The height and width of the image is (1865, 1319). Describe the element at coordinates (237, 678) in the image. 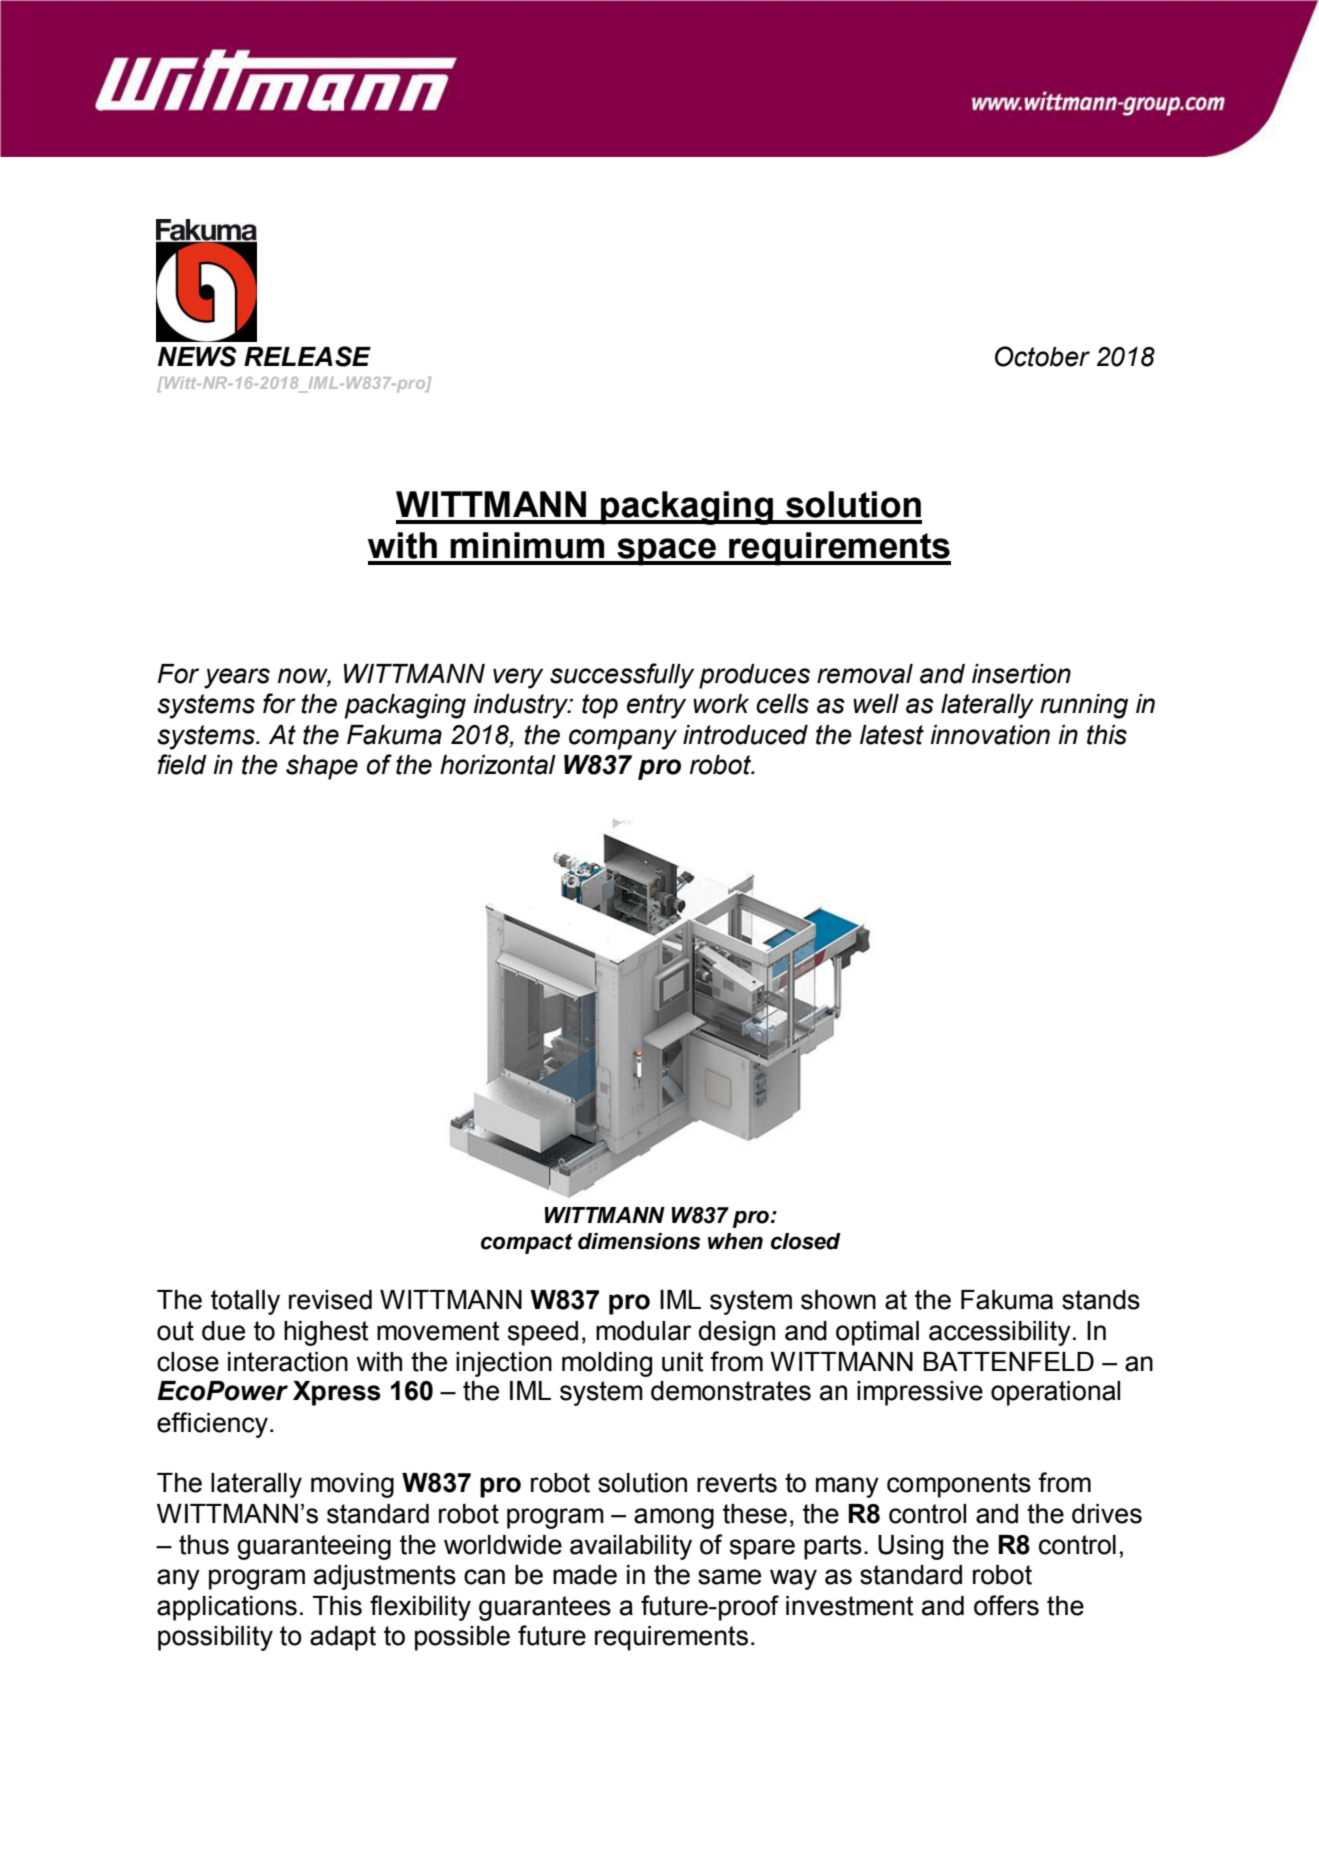

I see `years` at that location.
